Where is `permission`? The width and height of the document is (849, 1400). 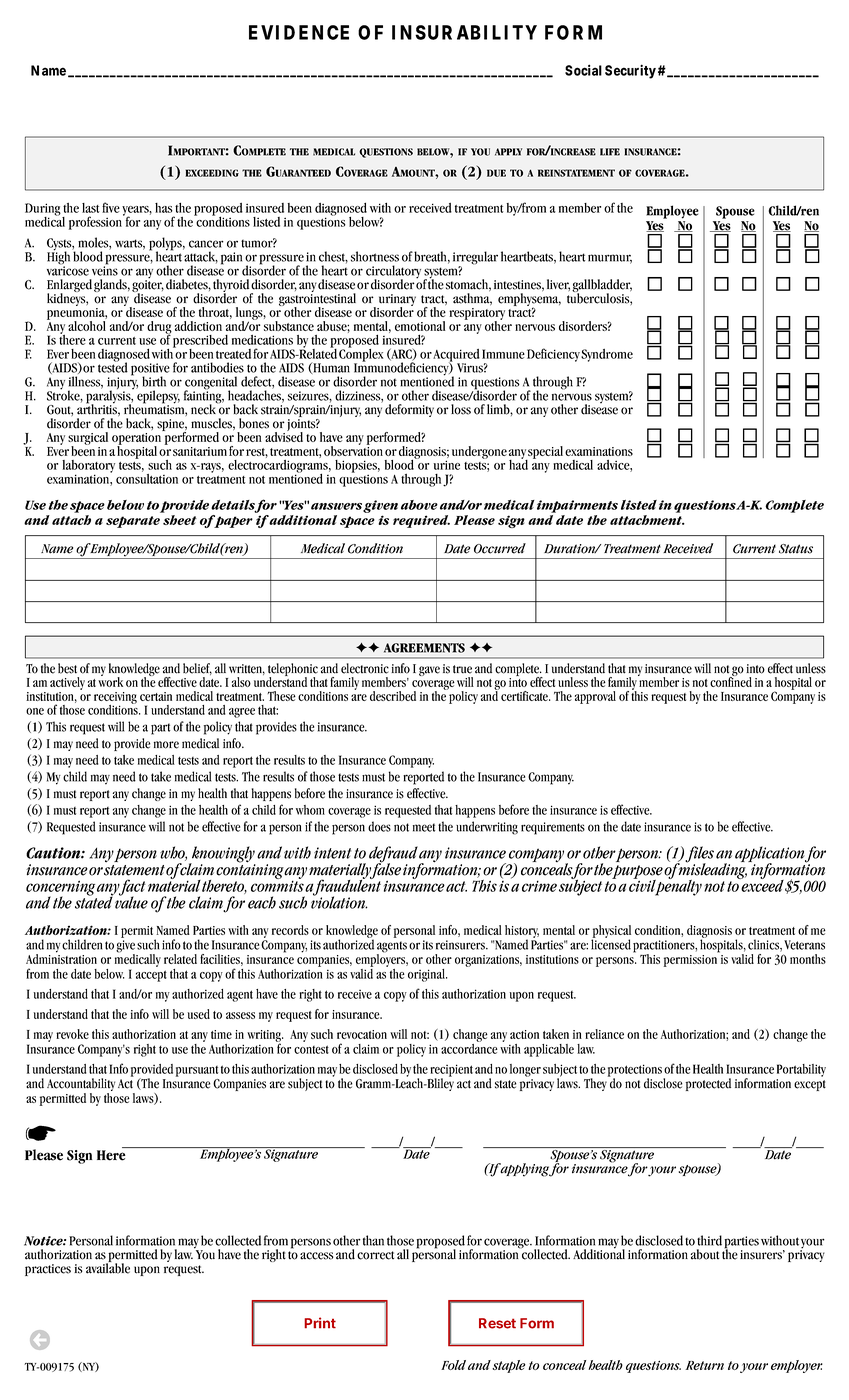
permission is located at coordinates (690, 961).
